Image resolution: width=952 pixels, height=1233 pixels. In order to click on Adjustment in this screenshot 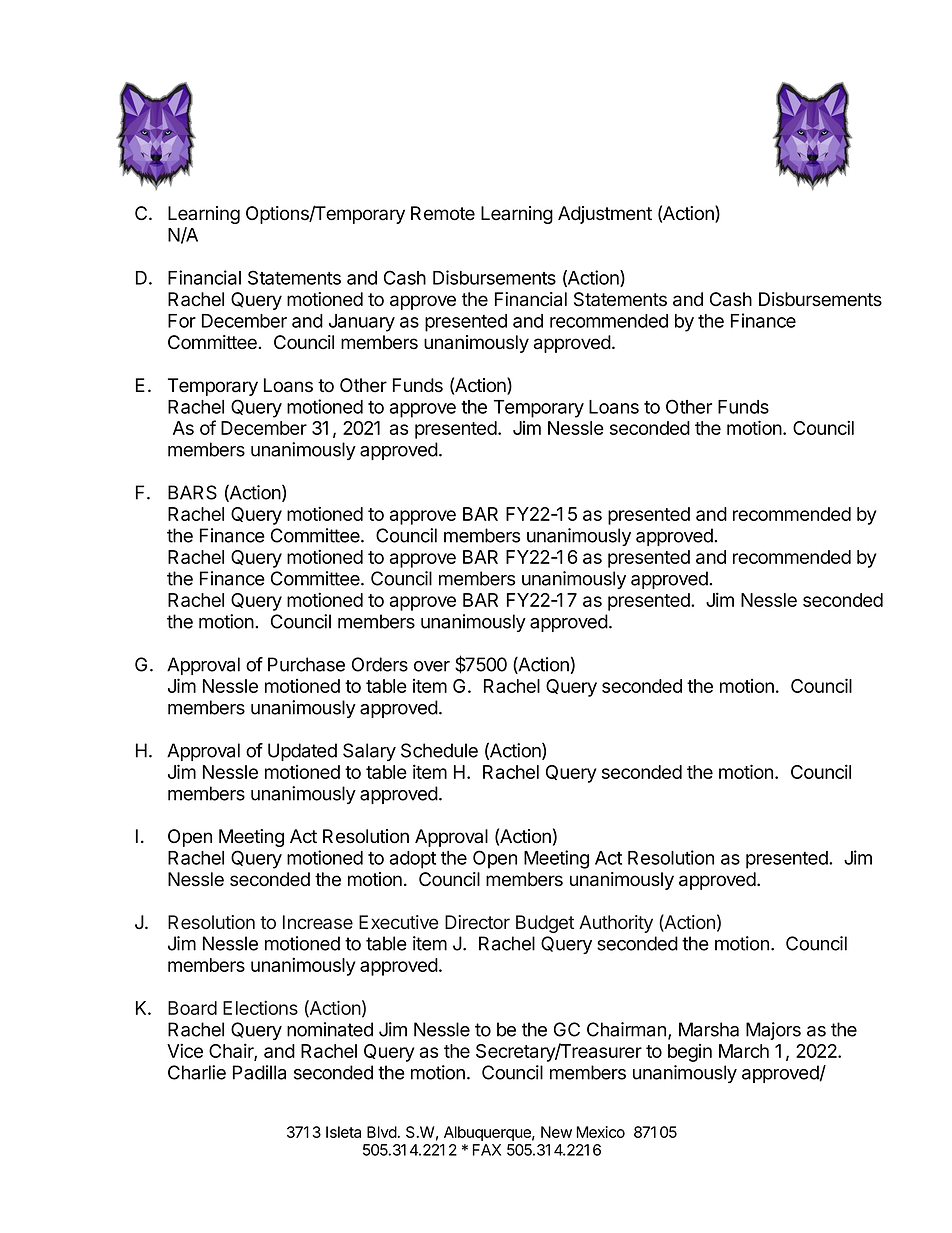, I will do `click(605, 215)`.
